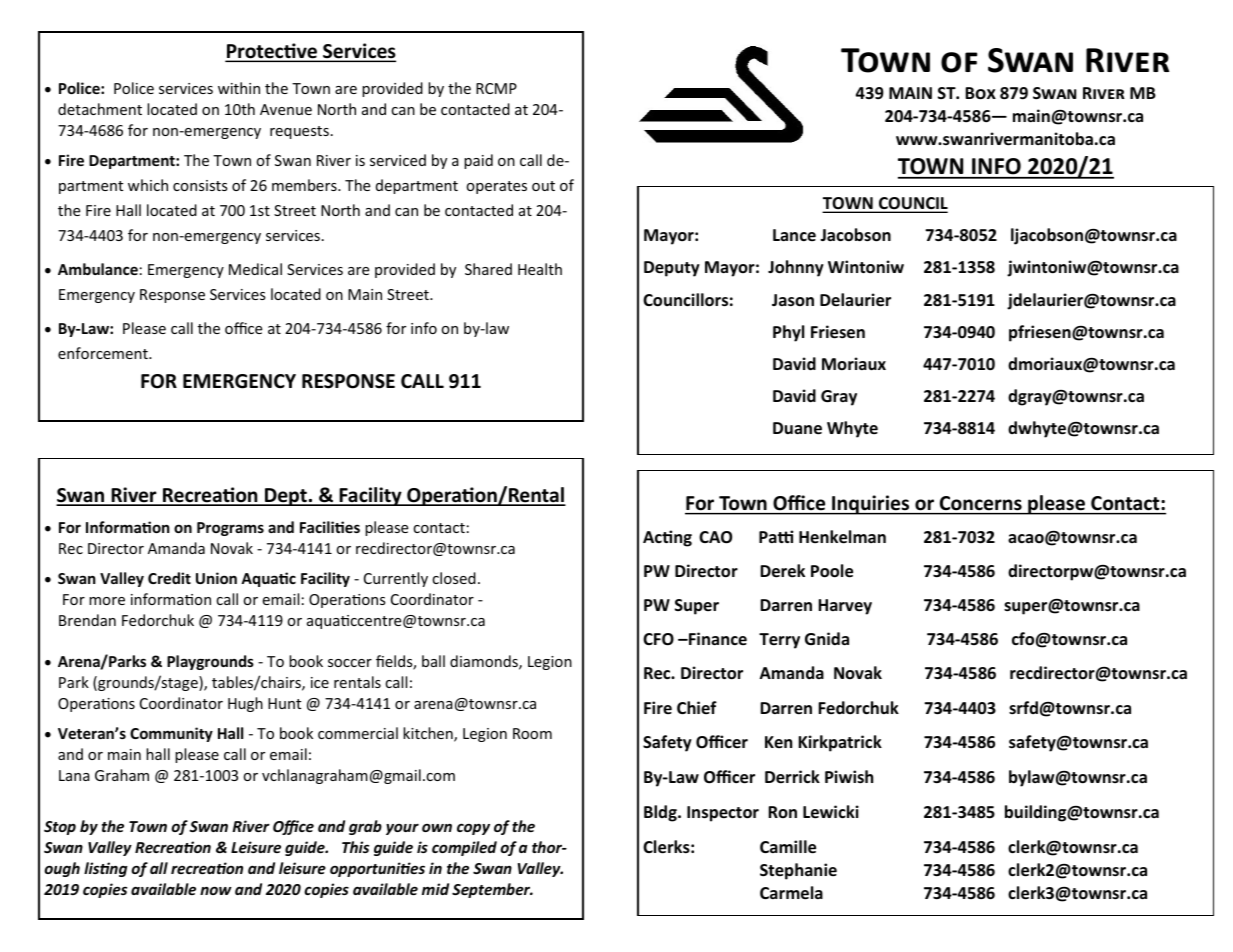 This document has width=1233, height=952. I want to click on Inquiries, so click(871, 505).
